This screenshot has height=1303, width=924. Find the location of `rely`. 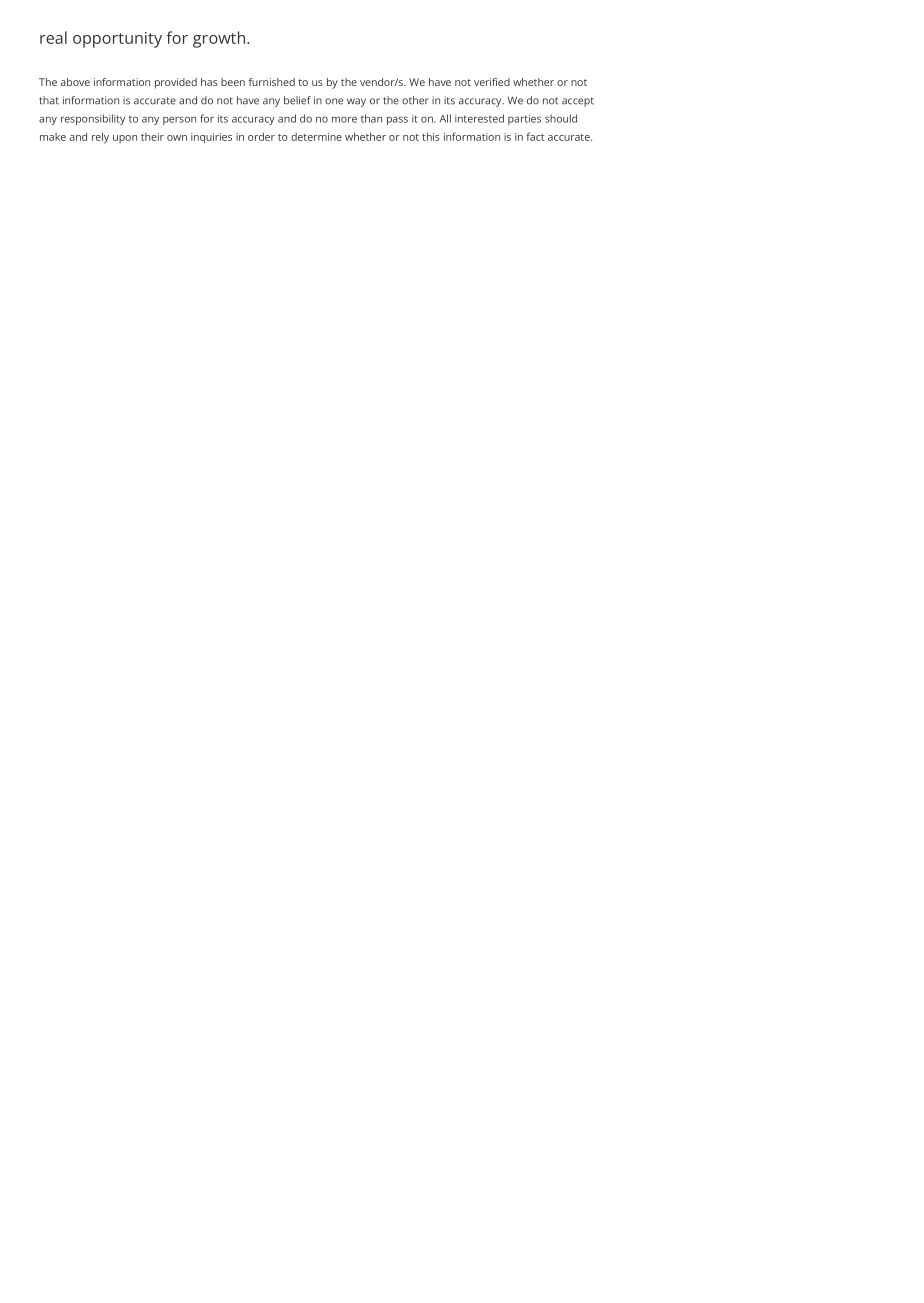

rely is located at coordinates (100, 138).
